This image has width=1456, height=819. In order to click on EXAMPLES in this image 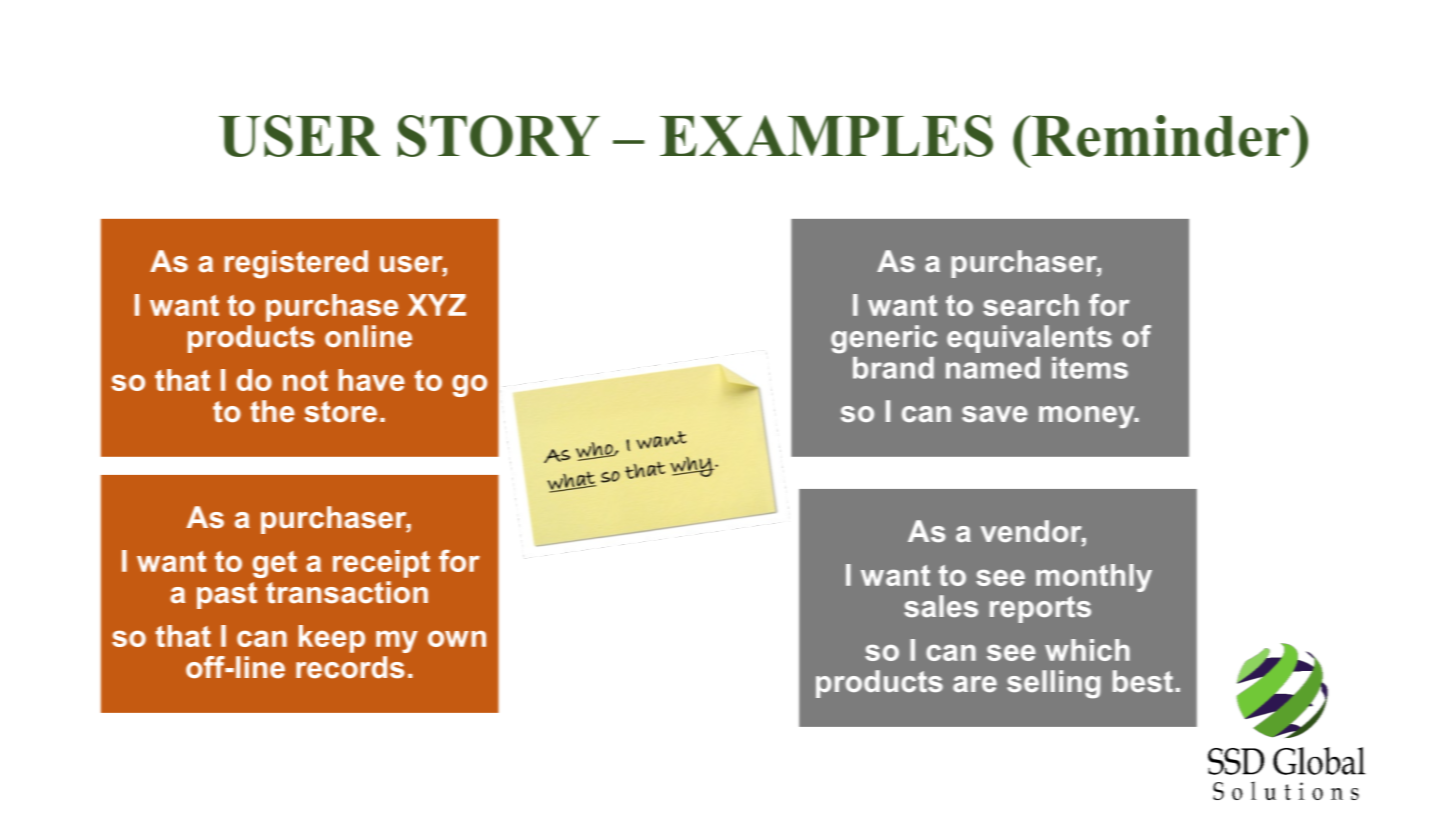, I will do `click(826, 136)`.
